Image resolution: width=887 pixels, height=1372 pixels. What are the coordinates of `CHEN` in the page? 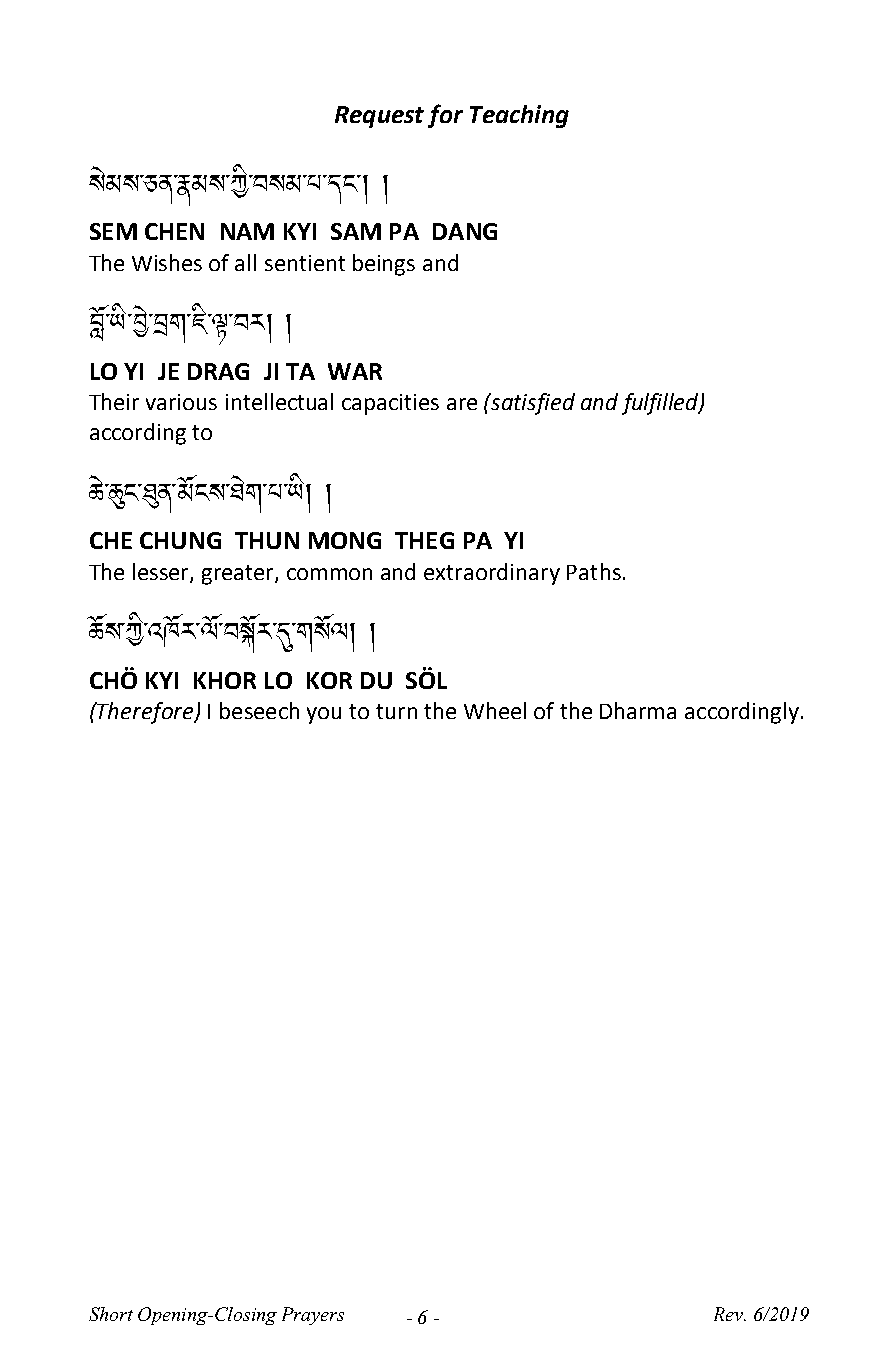 It's located at (174, 231).
